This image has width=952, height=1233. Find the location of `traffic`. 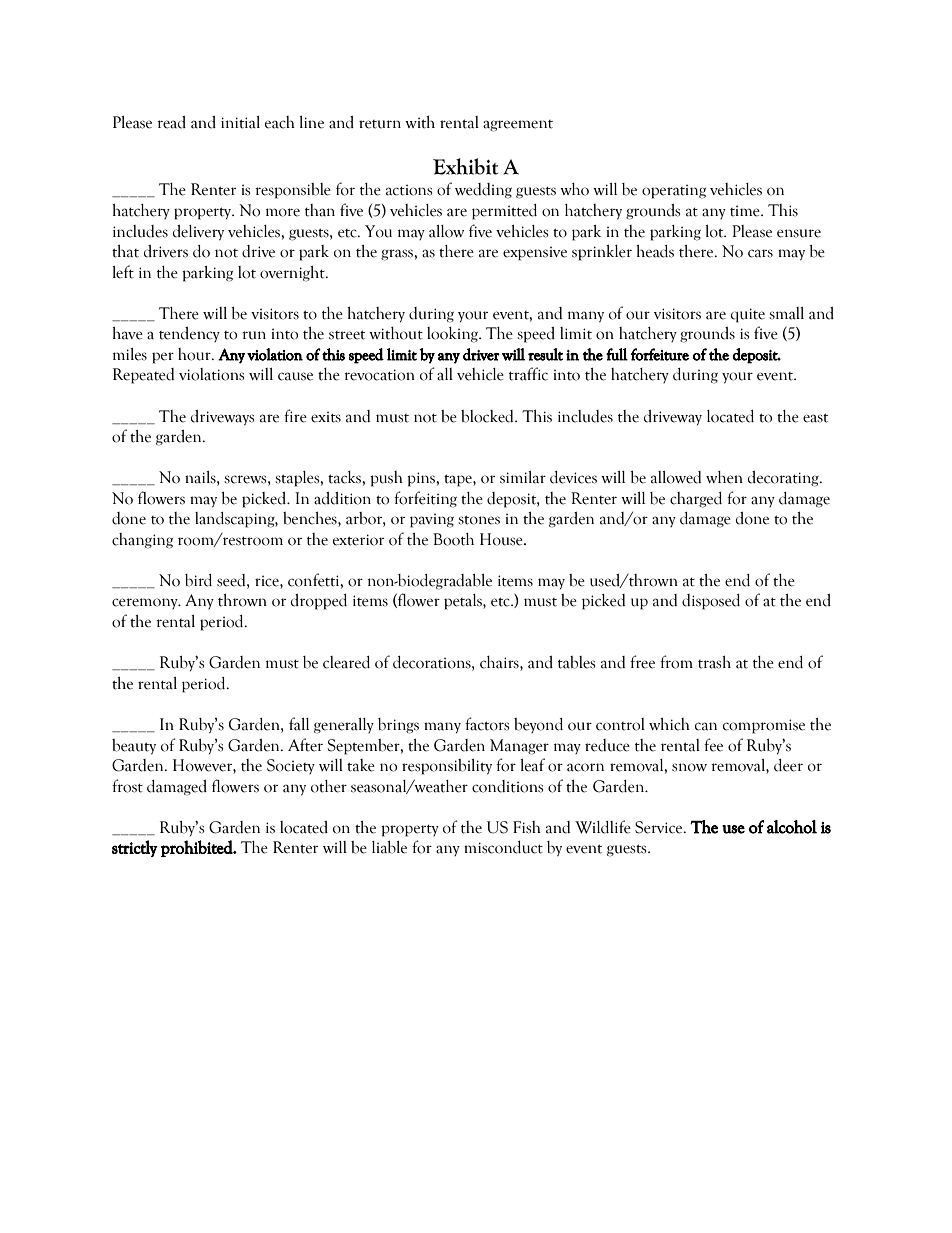

traffic is located at coordinates (528, 374).
